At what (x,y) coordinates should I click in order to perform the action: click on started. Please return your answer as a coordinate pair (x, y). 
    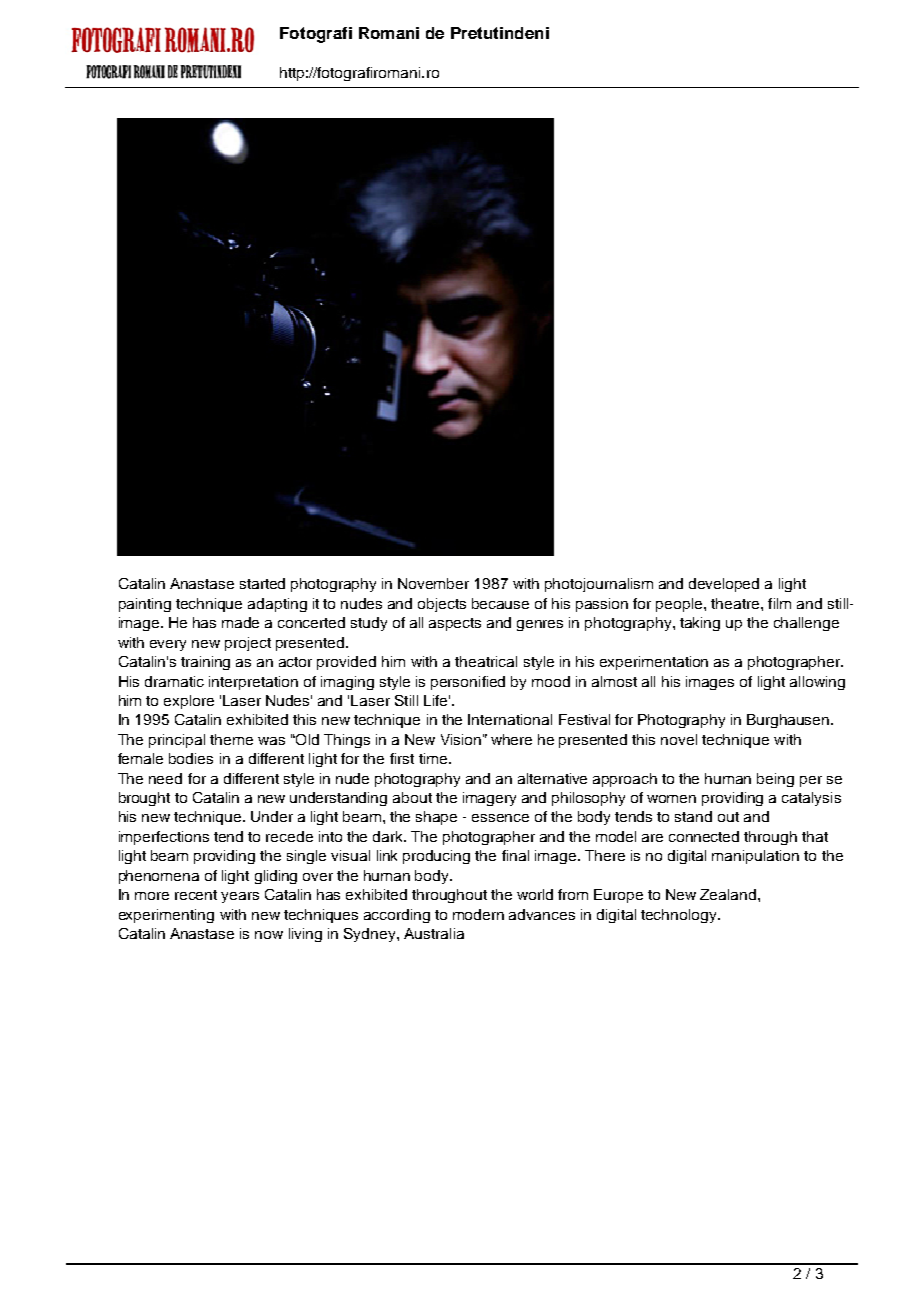
    Looking at the image, I should click on (262, 583).
